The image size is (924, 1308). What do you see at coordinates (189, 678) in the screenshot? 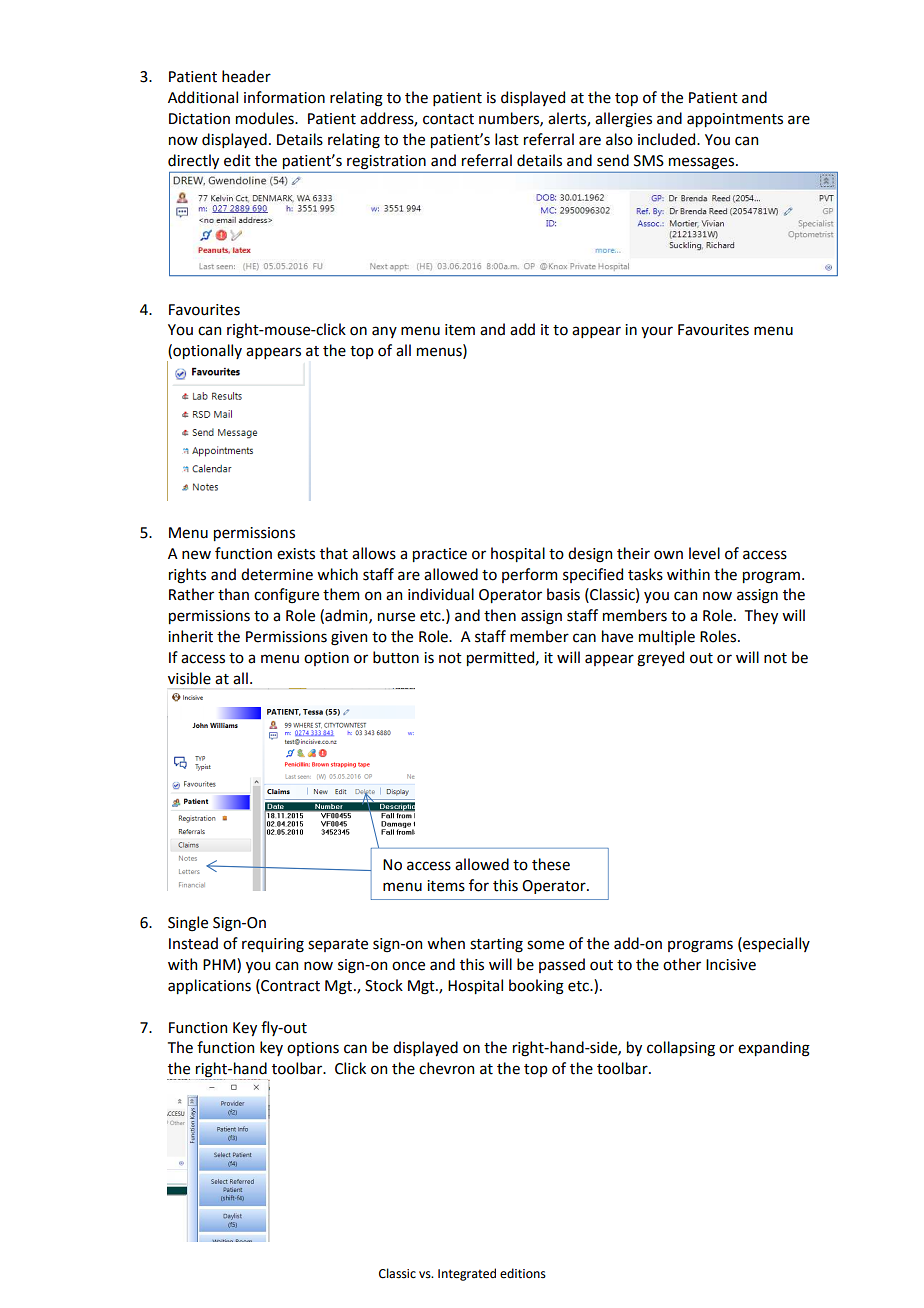
I see `visible` at bounding box center [189, 678].
